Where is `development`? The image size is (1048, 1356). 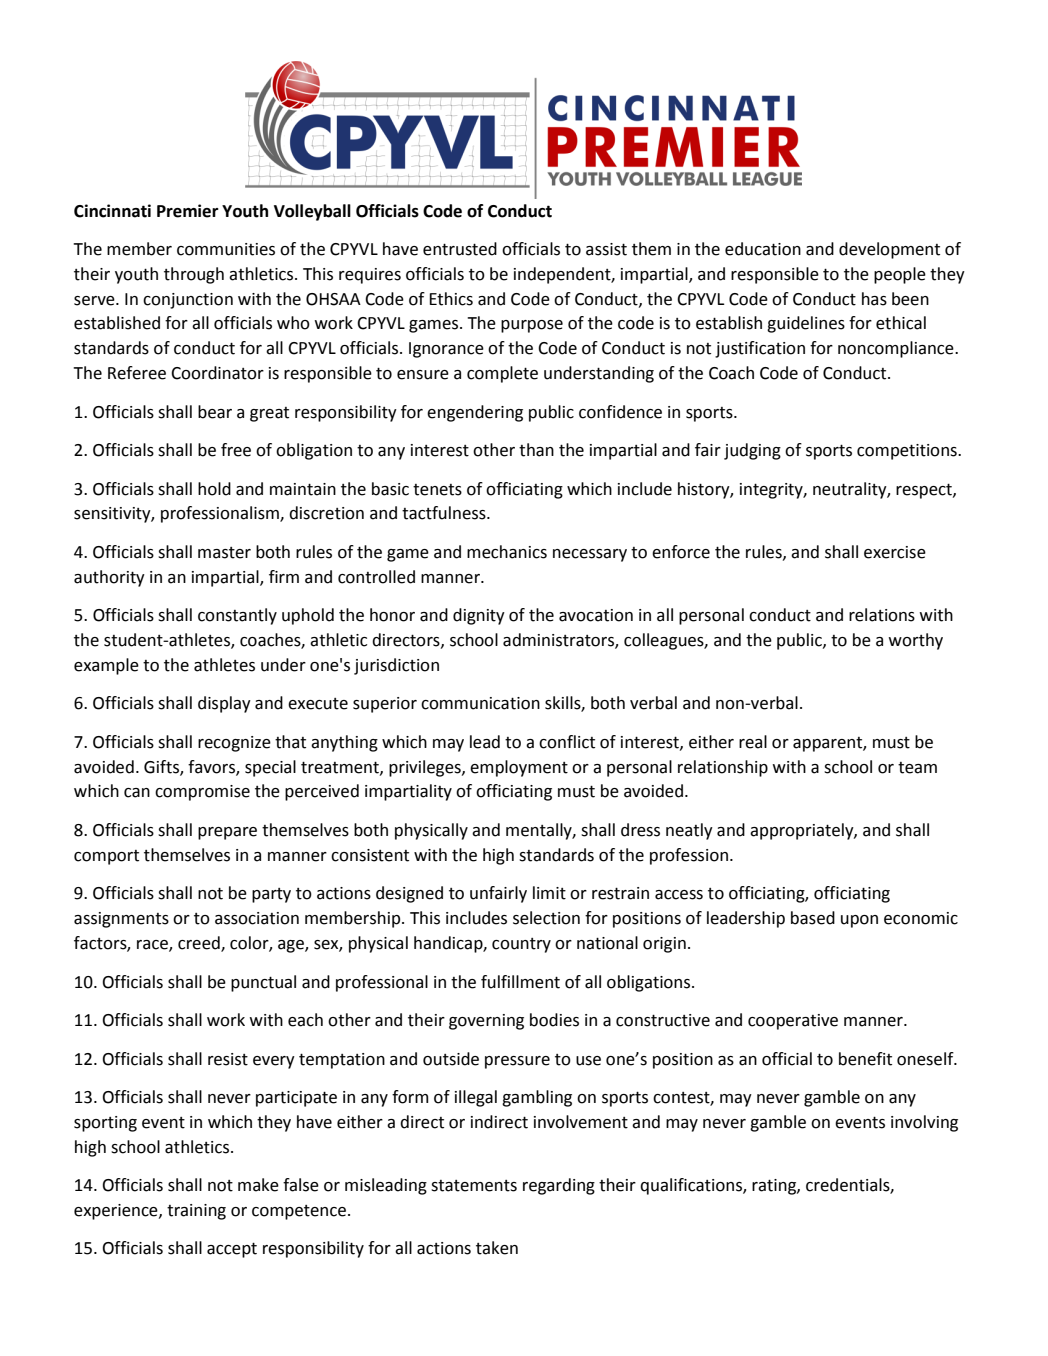 development is located at coordinates (889, 250).
